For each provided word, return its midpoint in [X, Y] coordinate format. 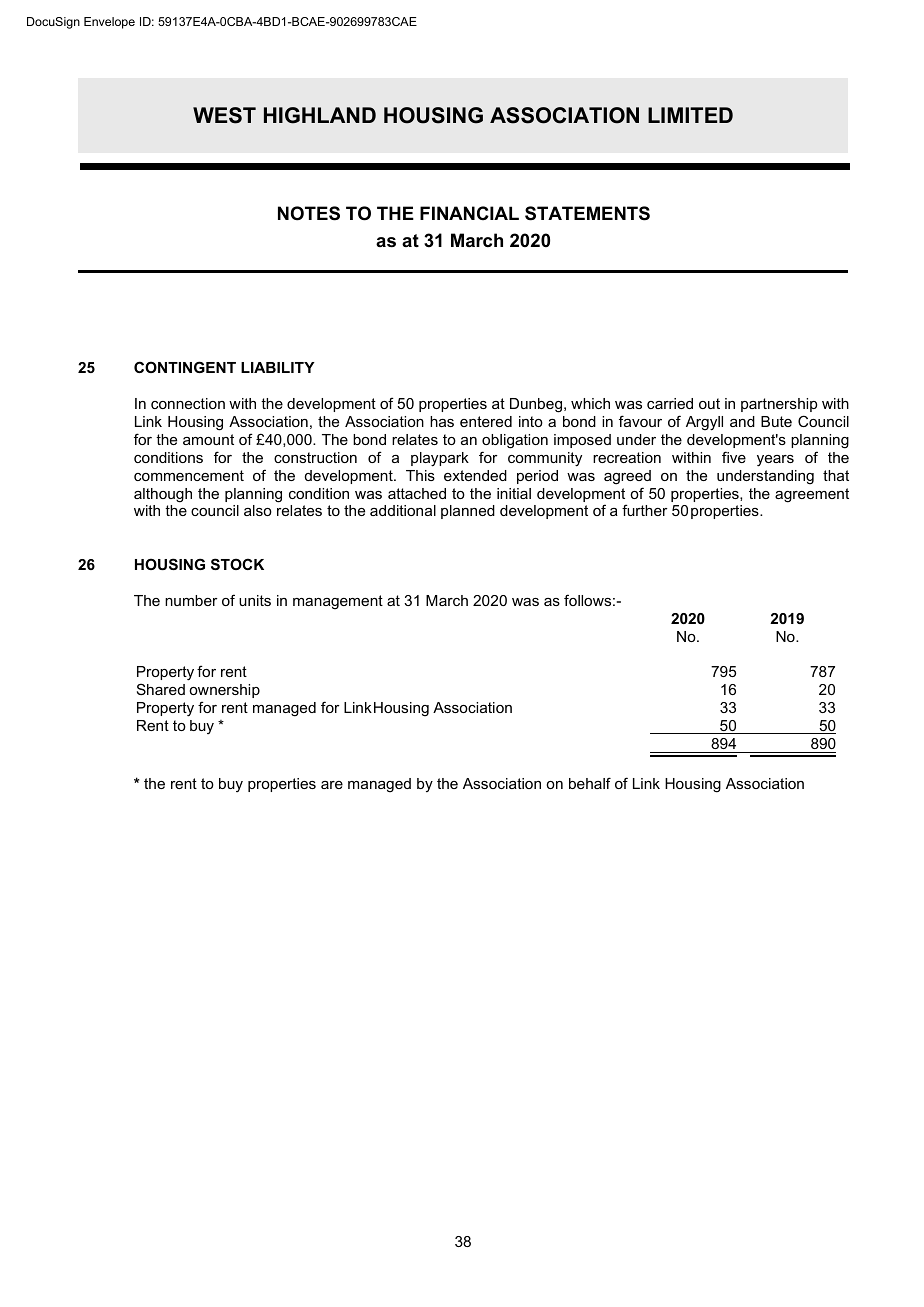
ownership [224, 691]
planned [468, 512]
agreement [812, 495]
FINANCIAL [469, 213]
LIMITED [690, 115]
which [590, 403]
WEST [224, 115]
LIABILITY [278, 367]
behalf [590, 783]
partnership [779, 405]
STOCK [237, 564]
